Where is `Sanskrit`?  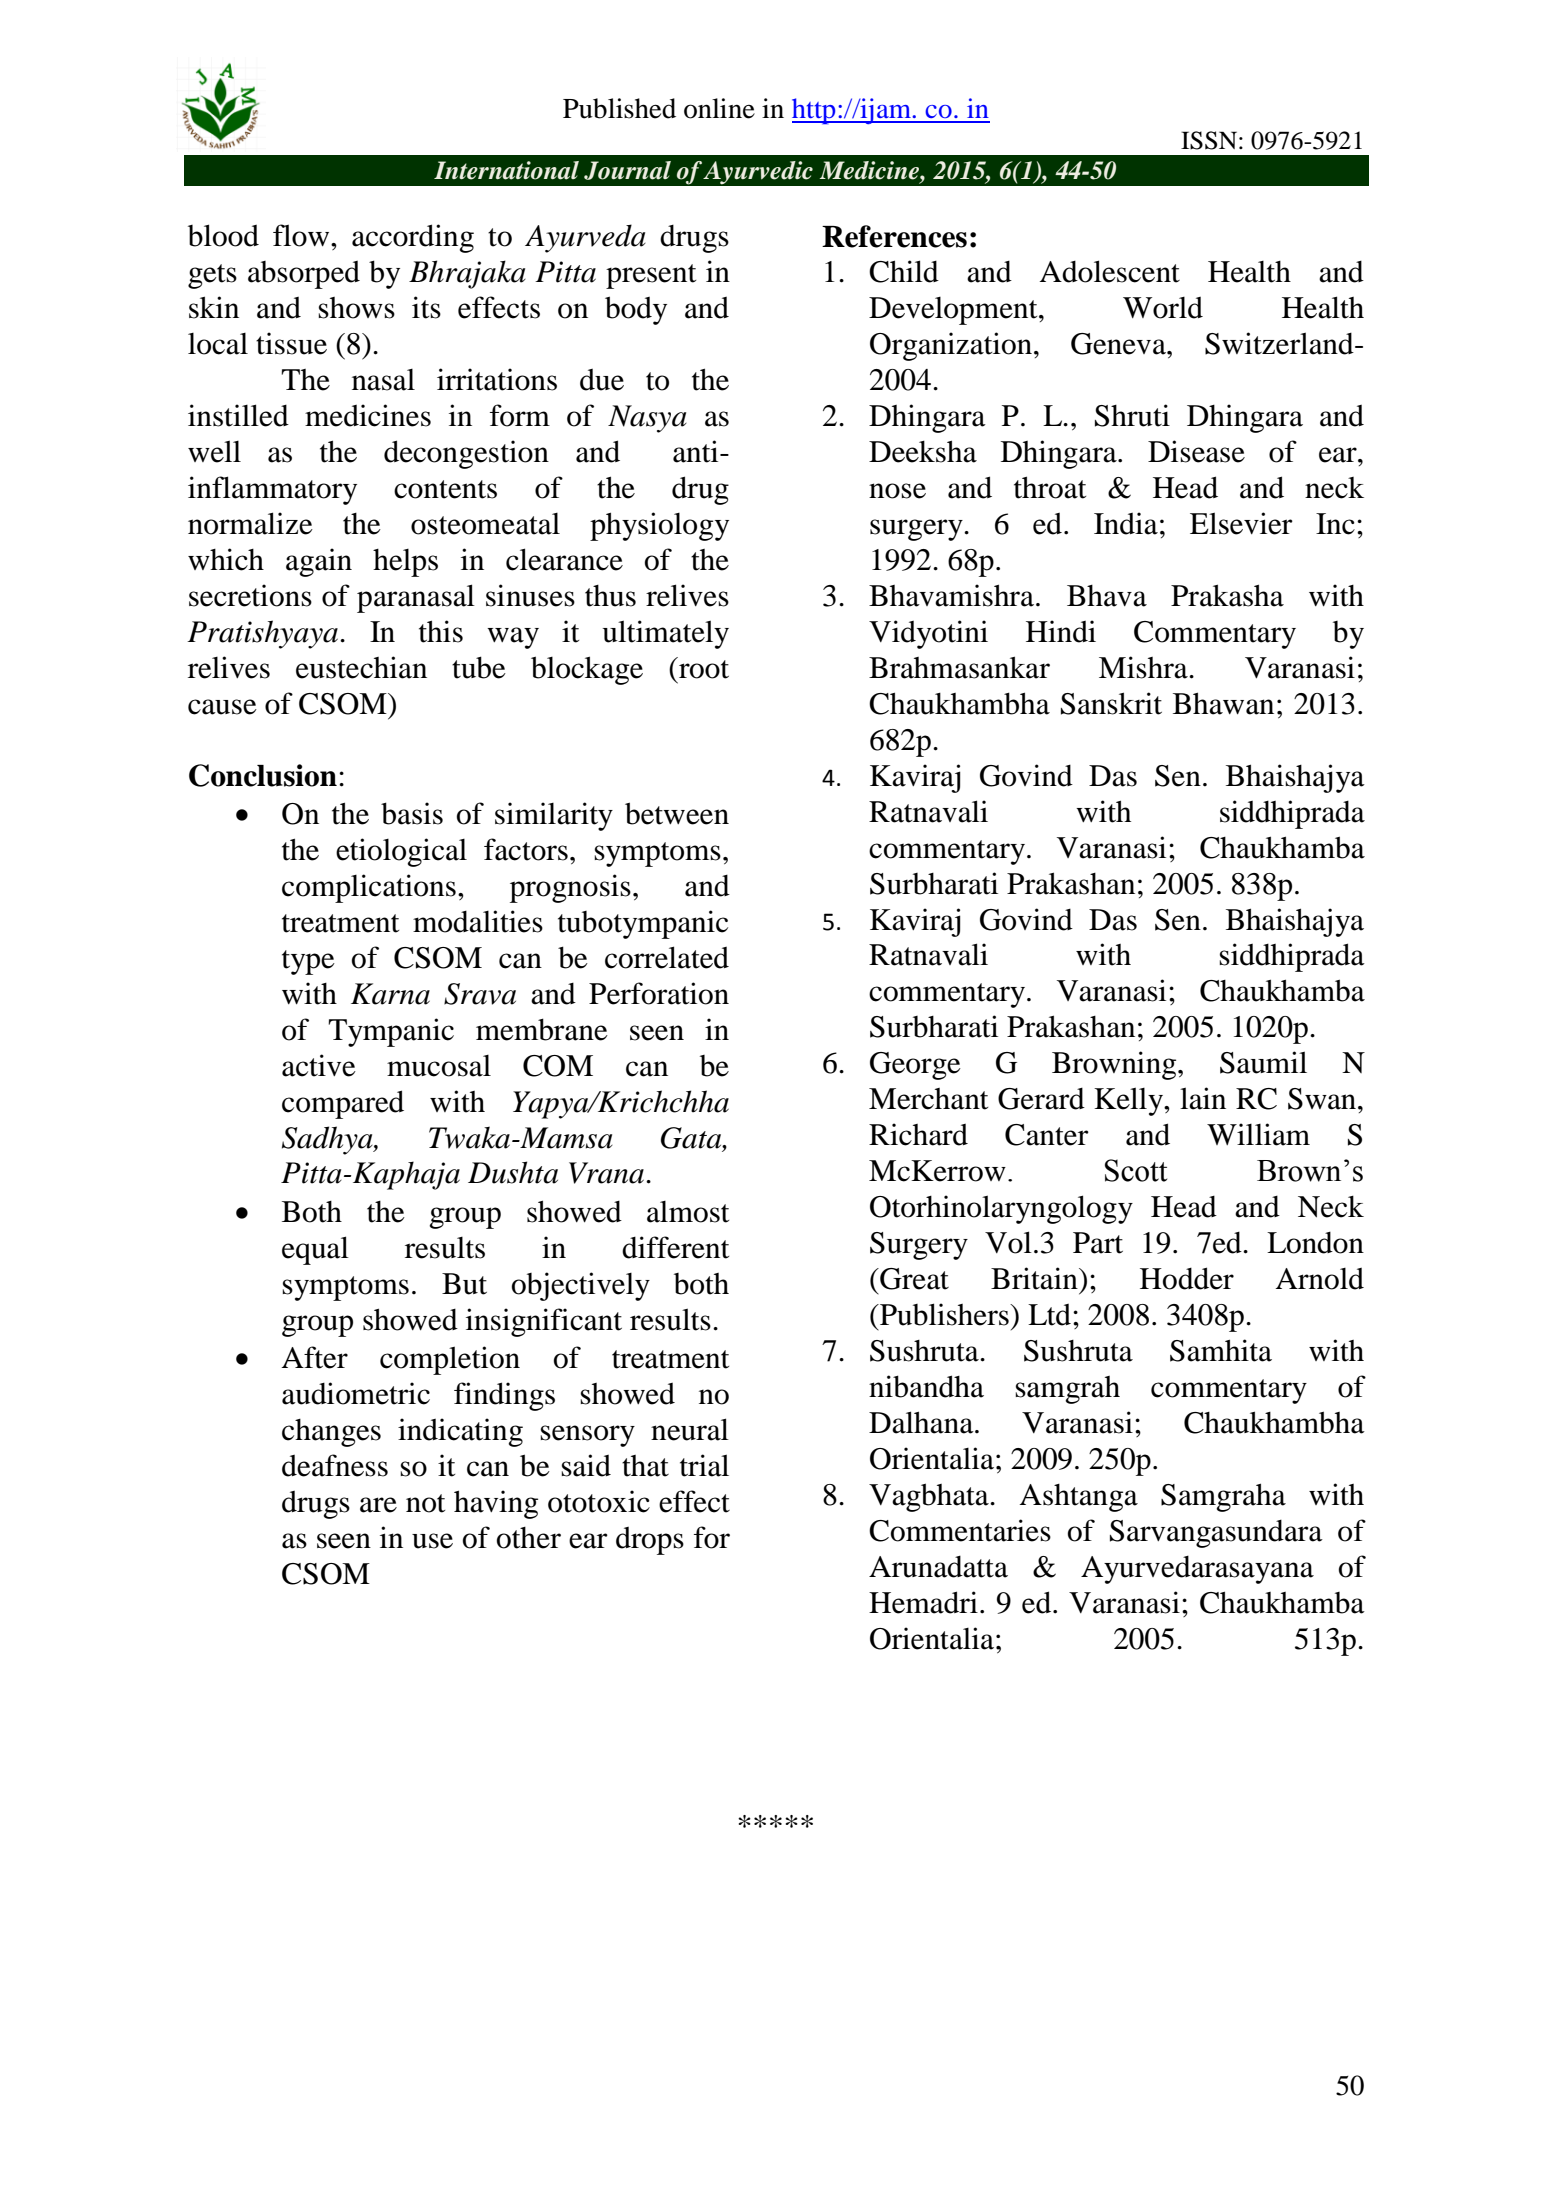
Sanskrit is located at coordinates (1111, 703).
